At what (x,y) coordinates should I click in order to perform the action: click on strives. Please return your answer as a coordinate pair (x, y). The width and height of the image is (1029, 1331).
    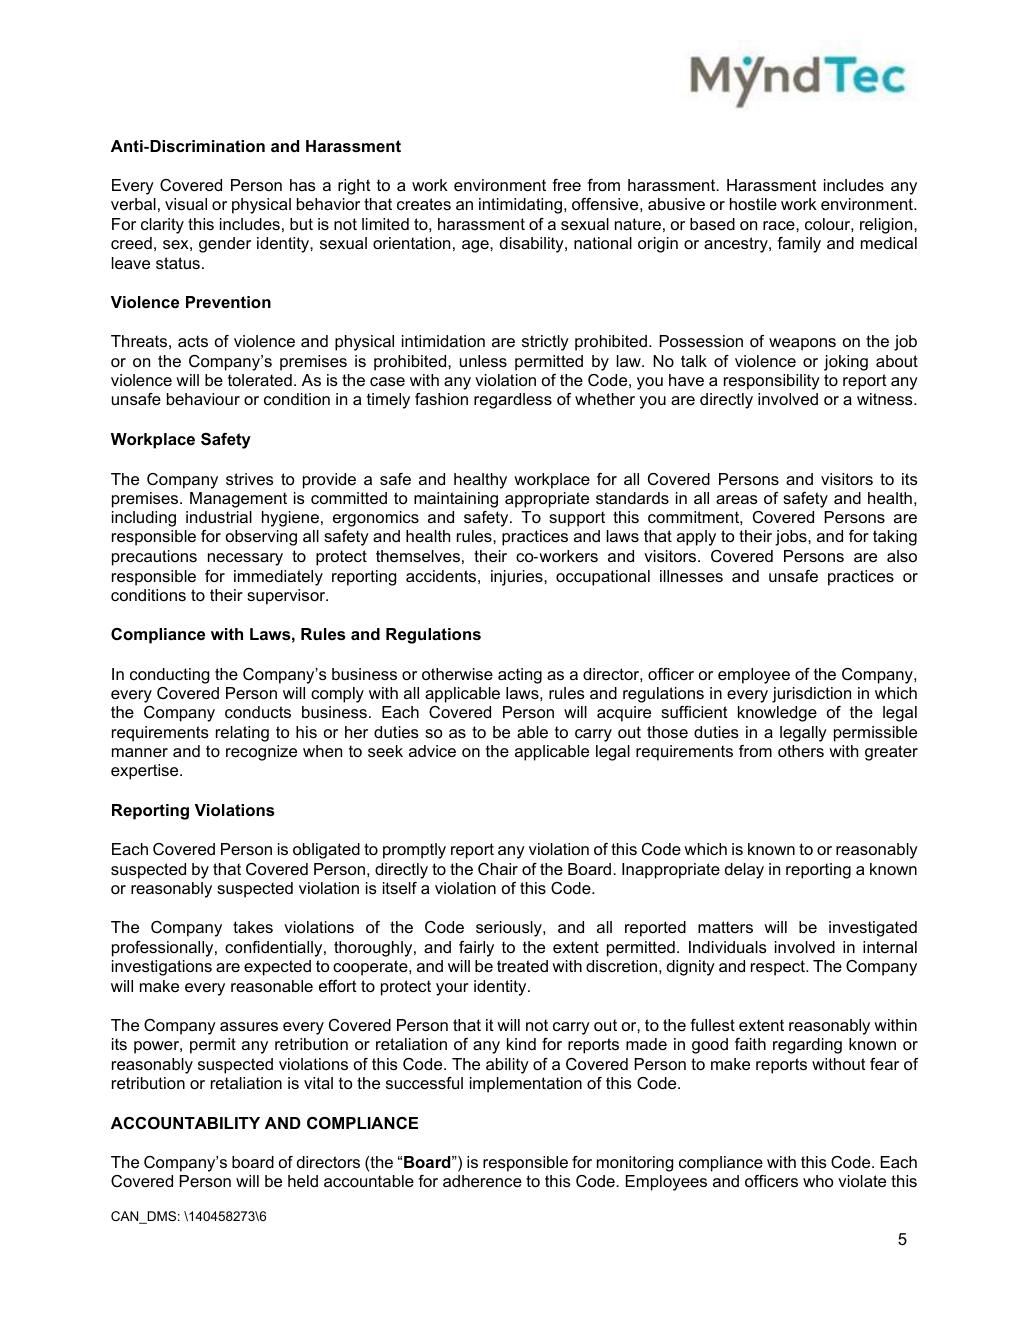
    Looking at the image, I should click on (250, 479).
